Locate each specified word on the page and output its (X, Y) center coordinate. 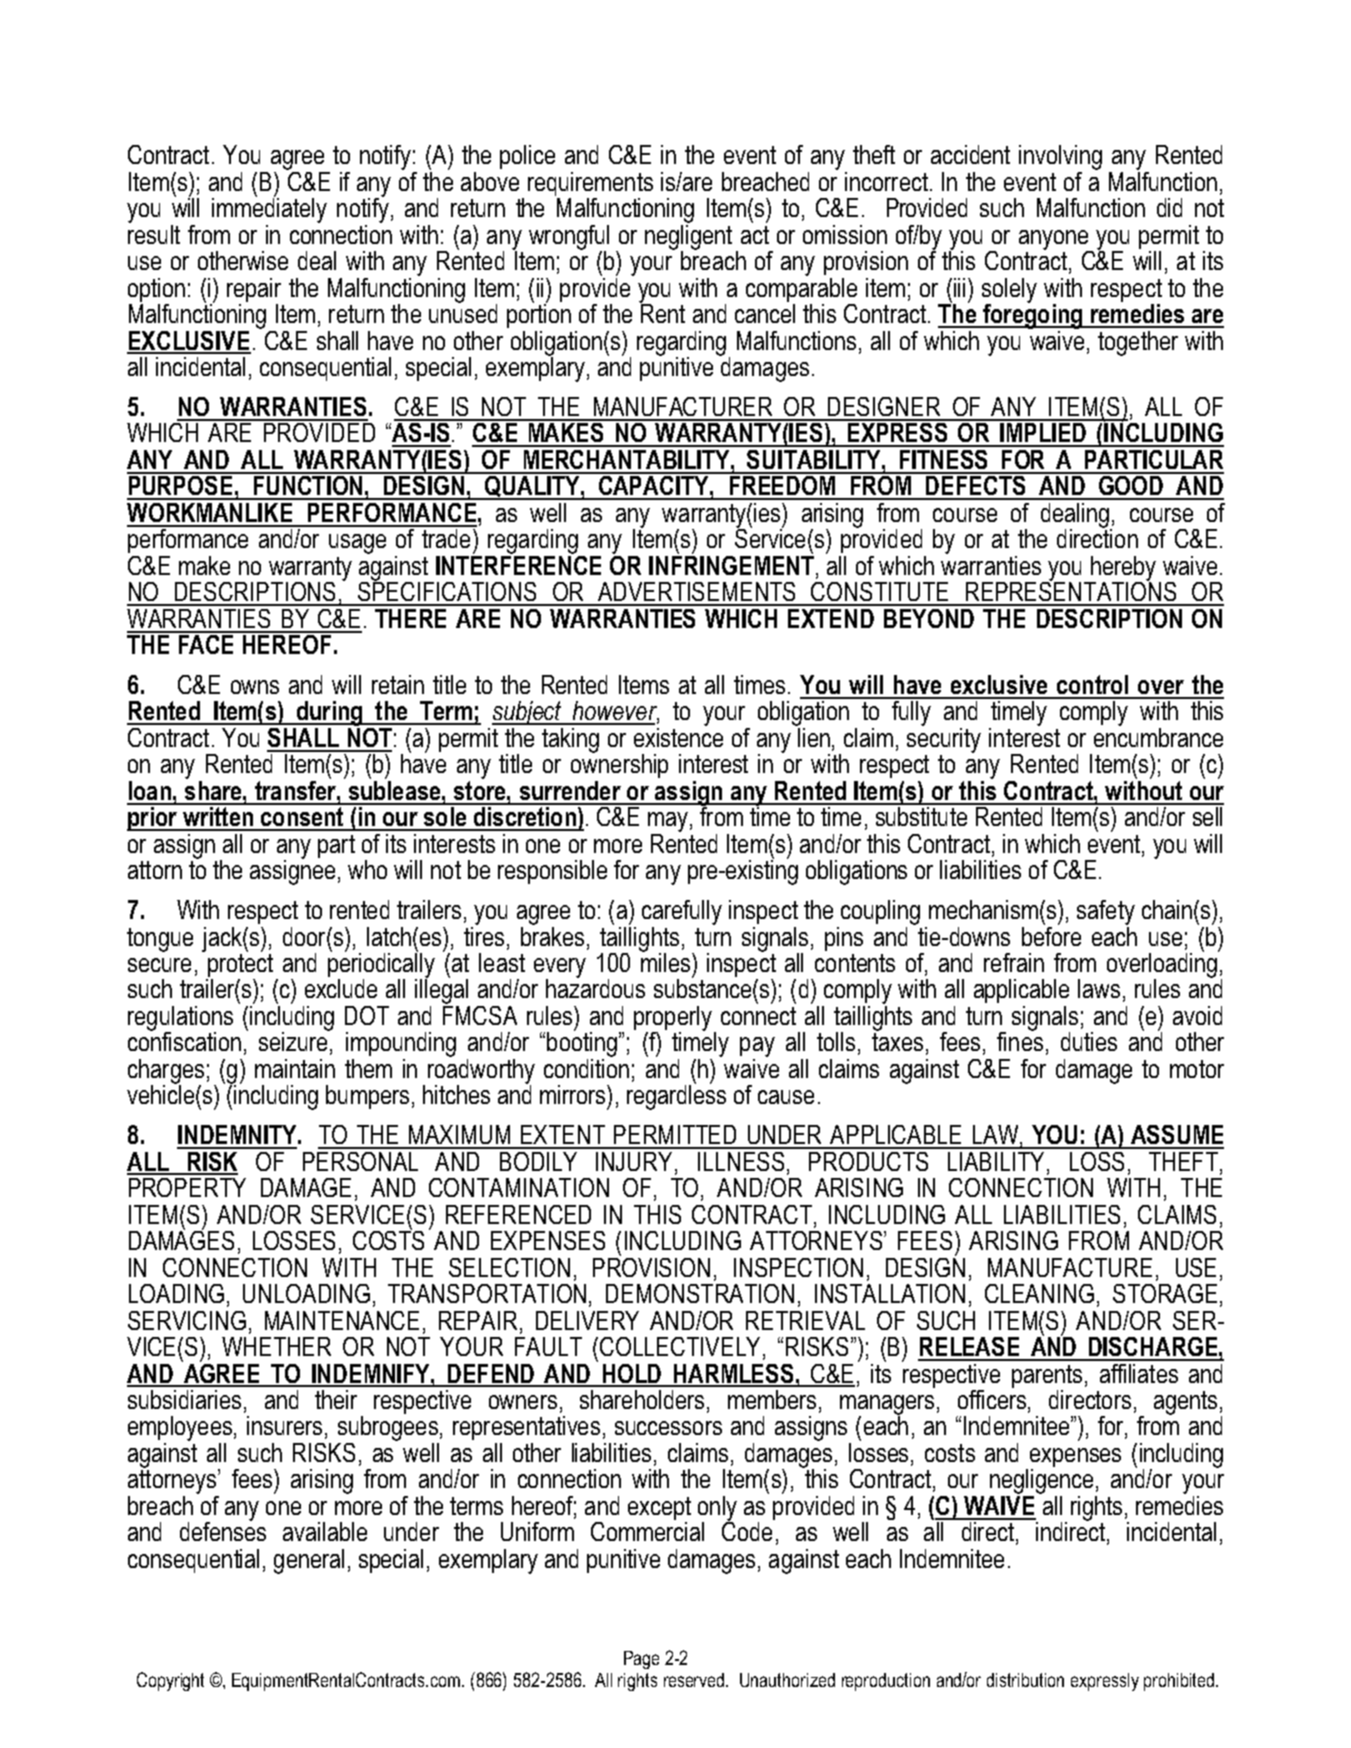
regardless (676, 1096)
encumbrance (1158, 736)
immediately (269, 209)
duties (1089, 1041)
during (329, 713)
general (309, 1561)
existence (678, 736)
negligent (688, 237)
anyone (1055, 241)
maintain (295, 1068)
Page (641, 1660)
